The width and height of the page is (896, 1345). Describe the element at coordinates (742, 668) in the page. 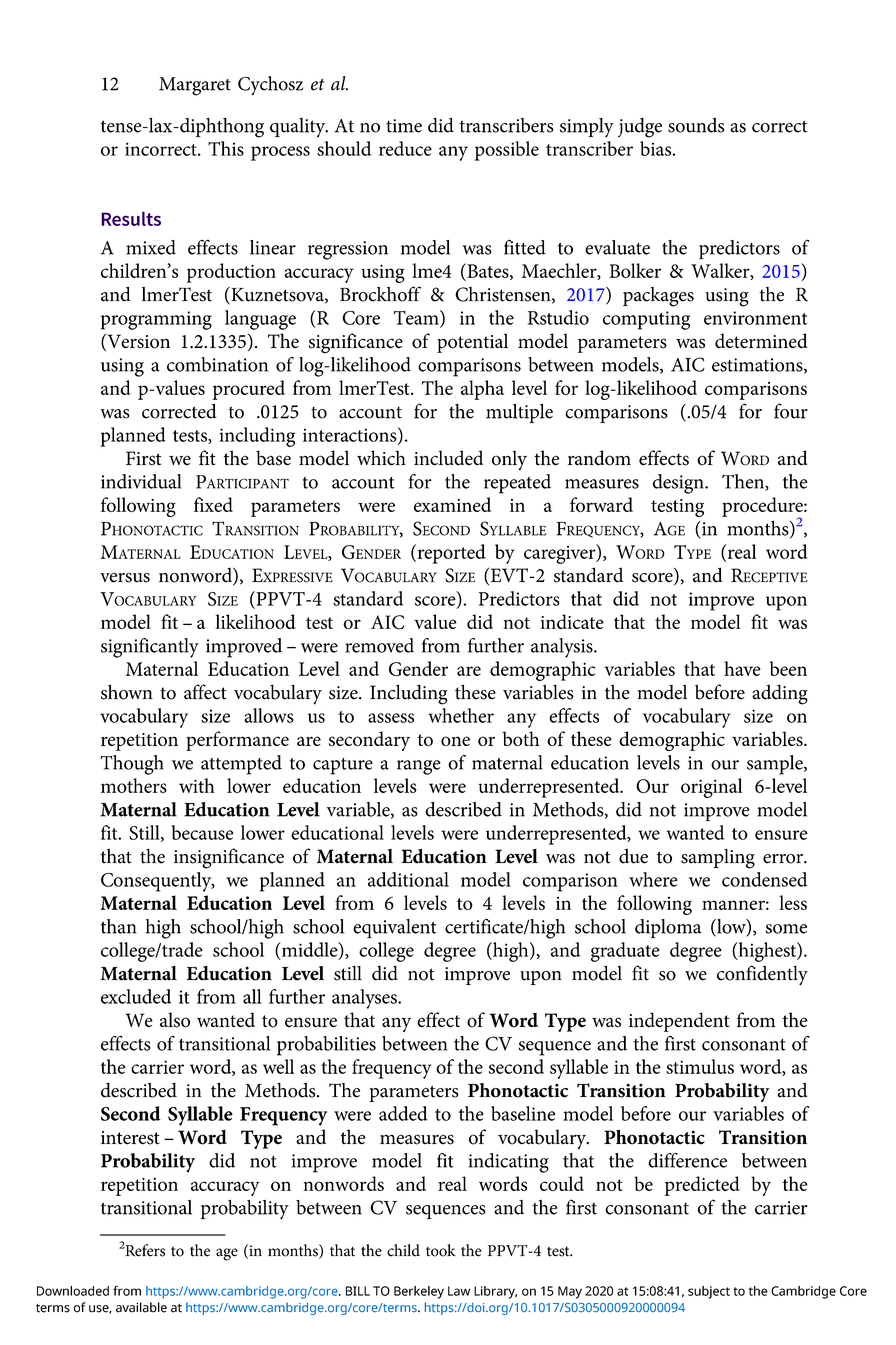

I see `have` at that location.
